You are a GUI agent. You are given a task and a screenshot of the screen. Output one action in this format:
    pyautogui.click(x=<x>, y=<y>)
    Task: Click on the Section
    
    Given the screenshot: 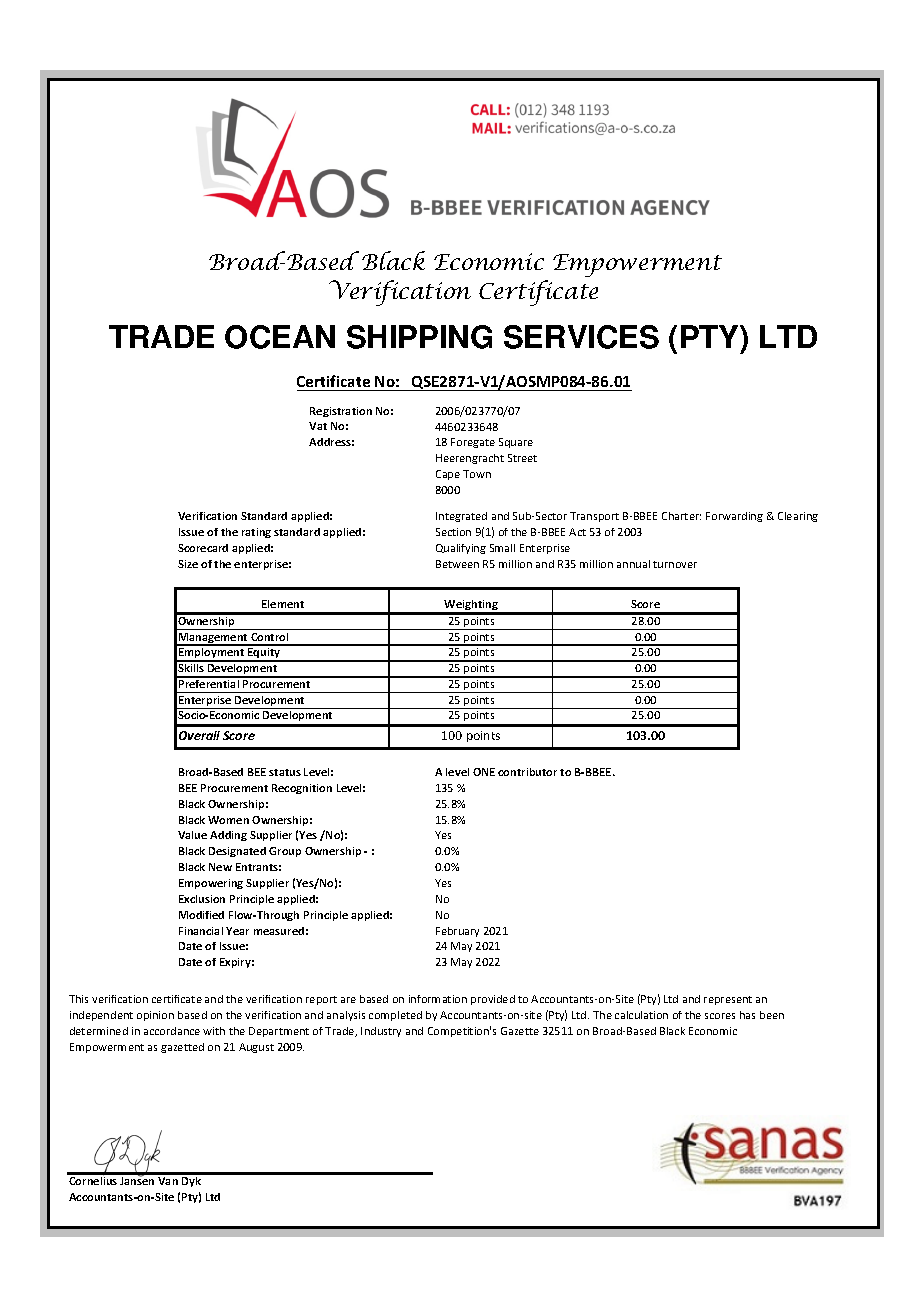 What is the action you would take?
    pyautogui.click(x=453, y=532)
